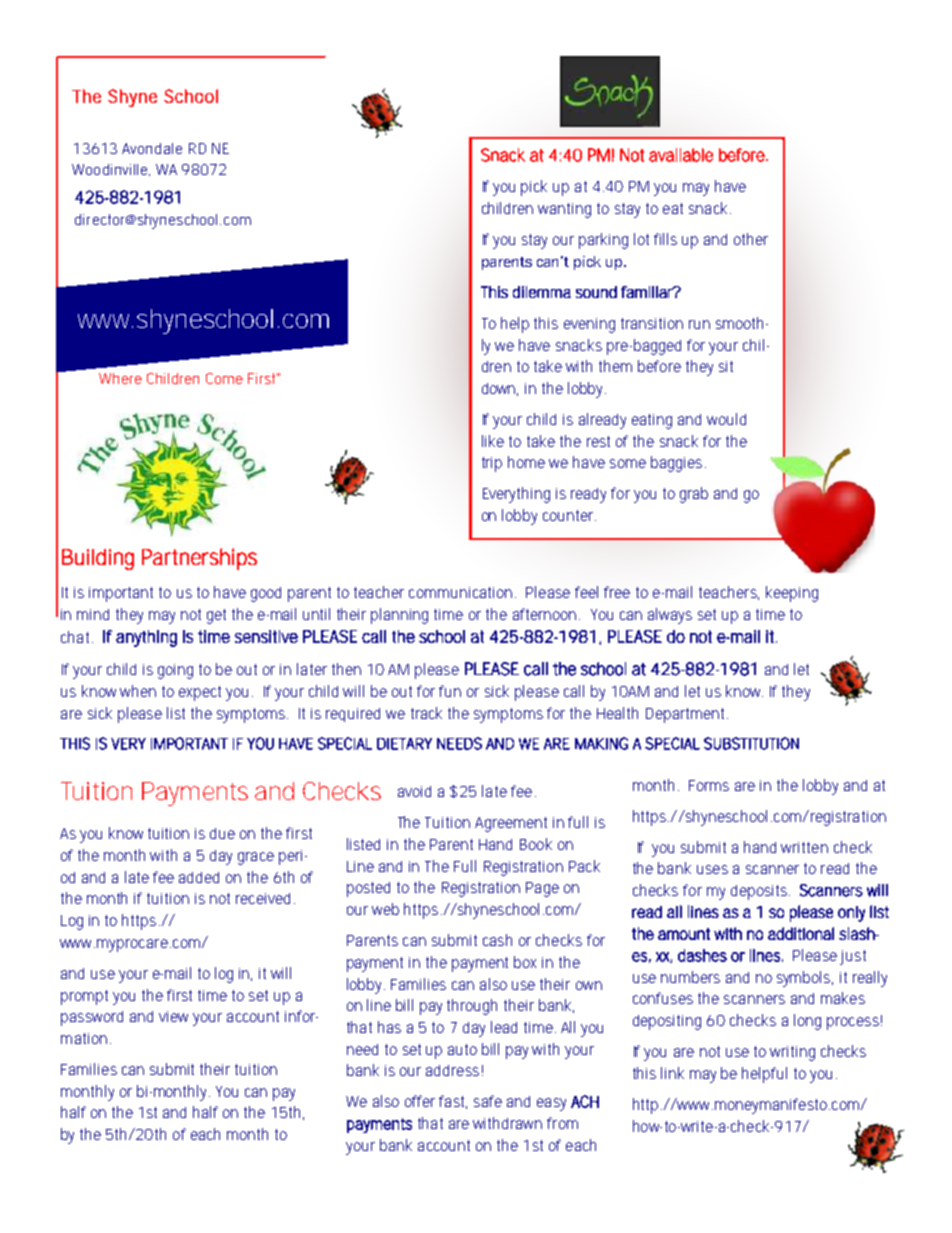 The width and height of the document is (952, 1233). Describe the element at coordinates (498, 388) in the document. I see `down` at that location.
